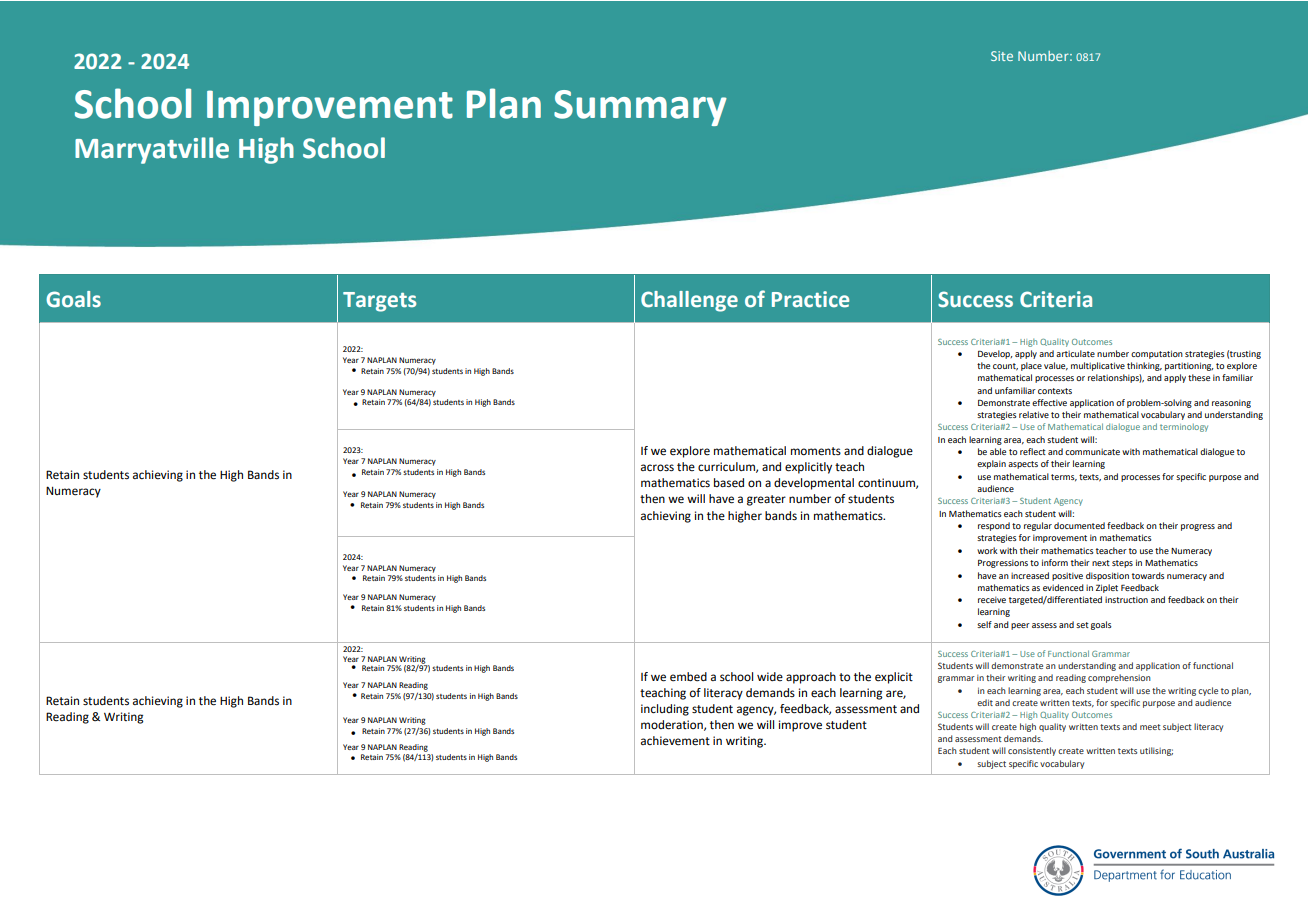 This image has height=924, width=1308. I want to click on effective, so click(1049, 402).
